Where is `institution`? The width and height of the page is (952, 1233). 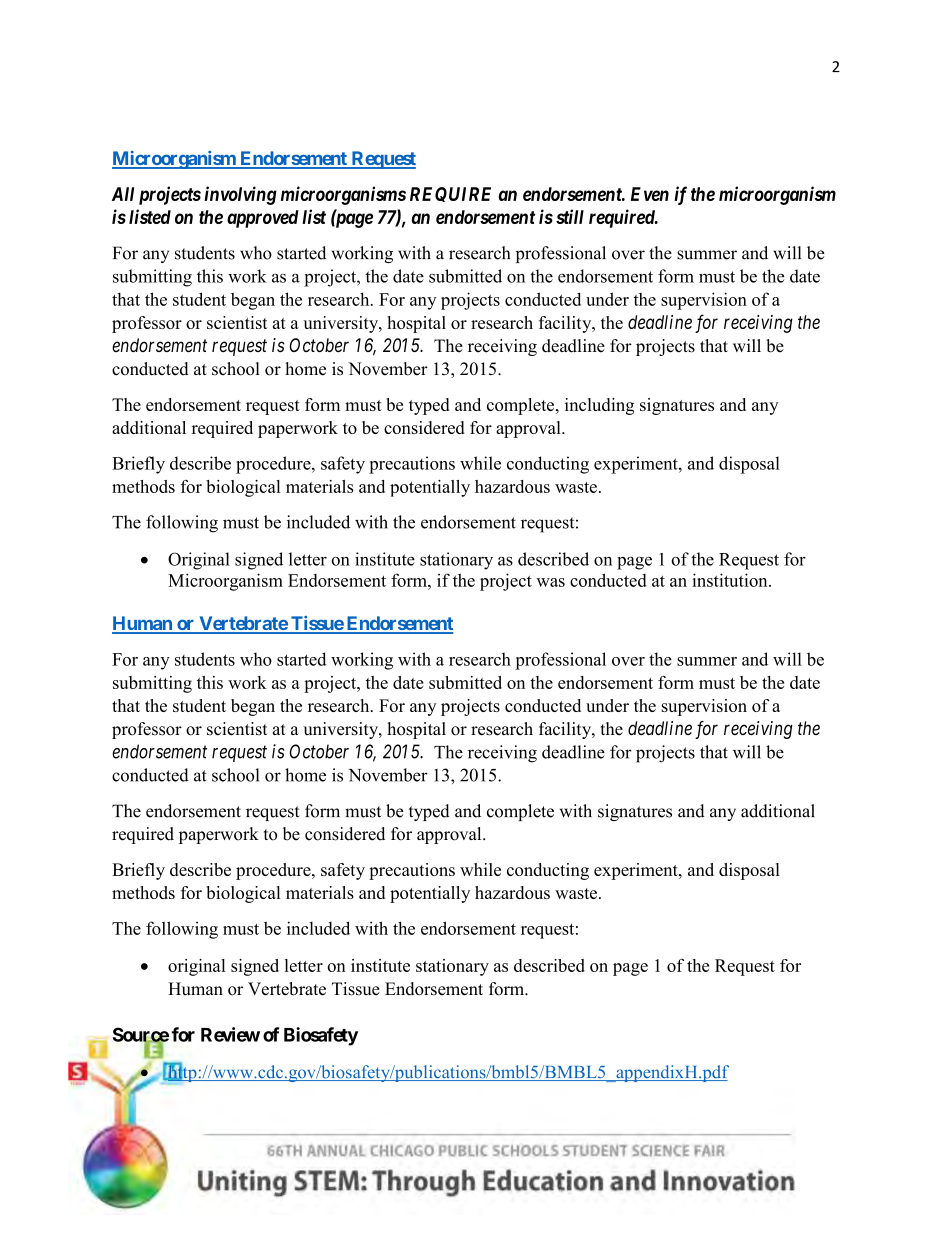 institution is located at coordinates (731, 580).
